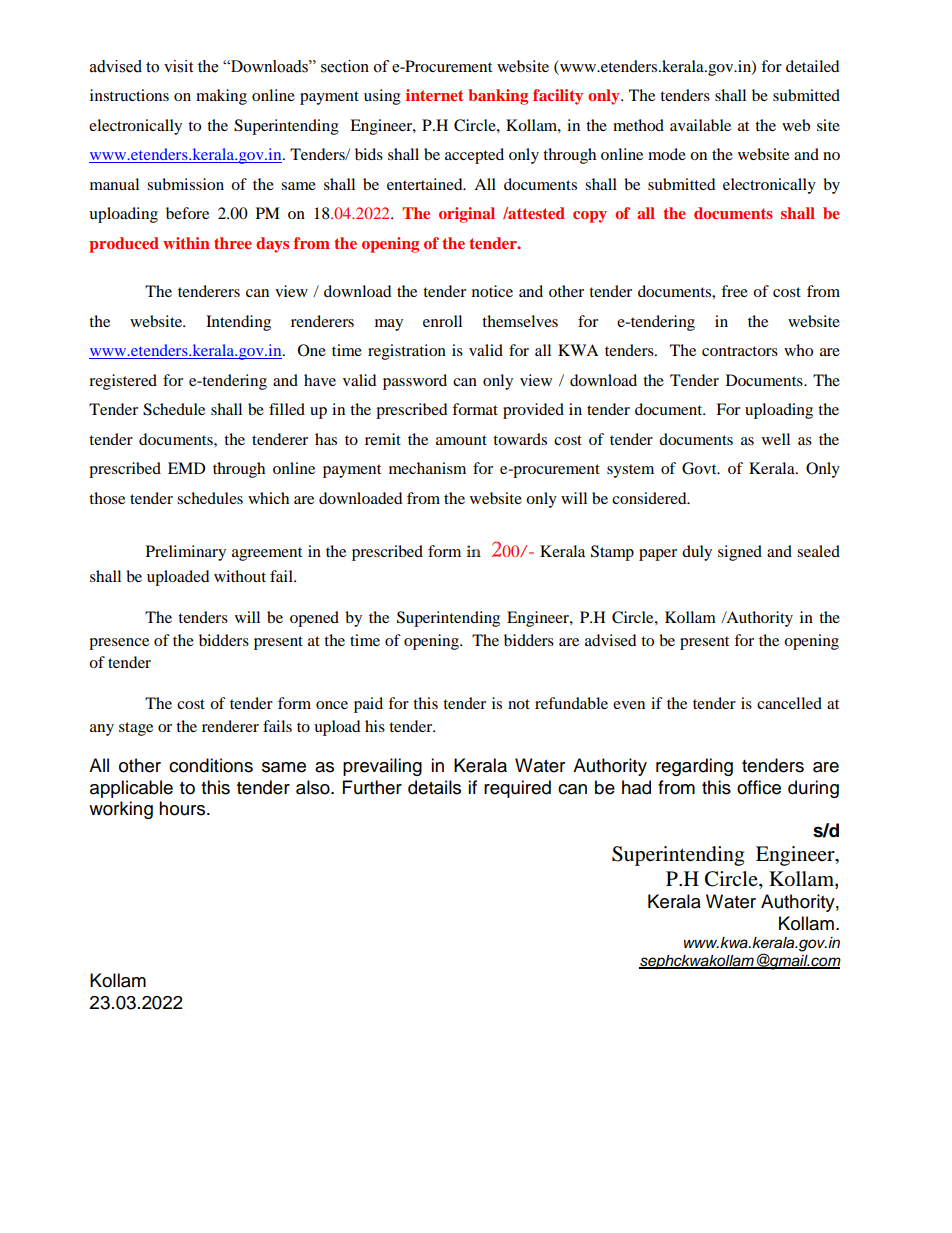 This image has width=952, height=1233. What do you see at coordinates (314, 619) in the image?
I see `opened` at bounding box center [314, 619].
